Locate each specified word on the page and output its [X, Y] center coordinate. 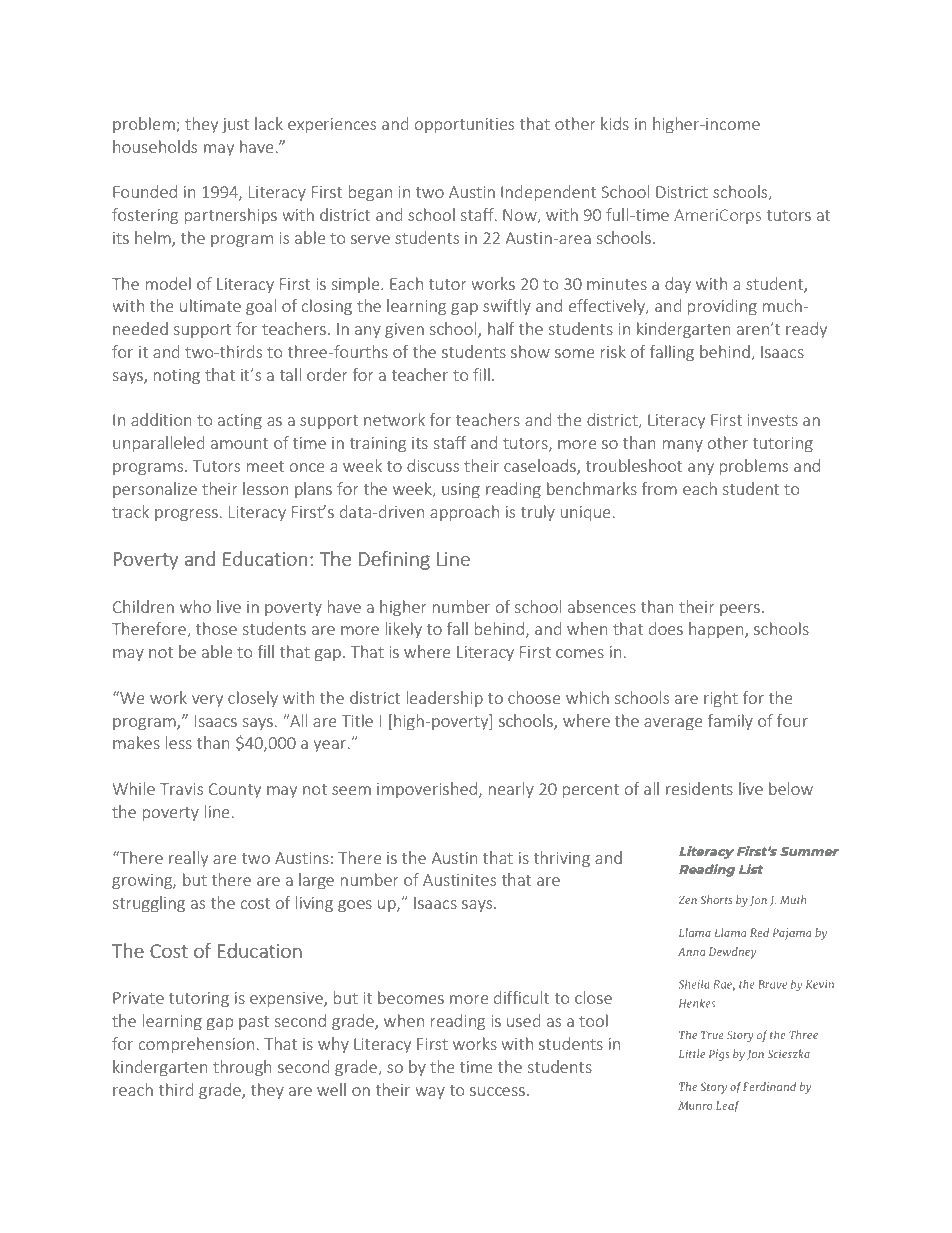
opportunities [464, 125]
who [195, 606]
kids [615, 123]
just [235, 125]
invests [772, 420]
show [530, 351]
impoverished [427, 790]
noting [177, 376]
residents [699, 788]
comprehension [196, 1045]
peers [740, 610]
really [188, 859]
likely [404, 630]
